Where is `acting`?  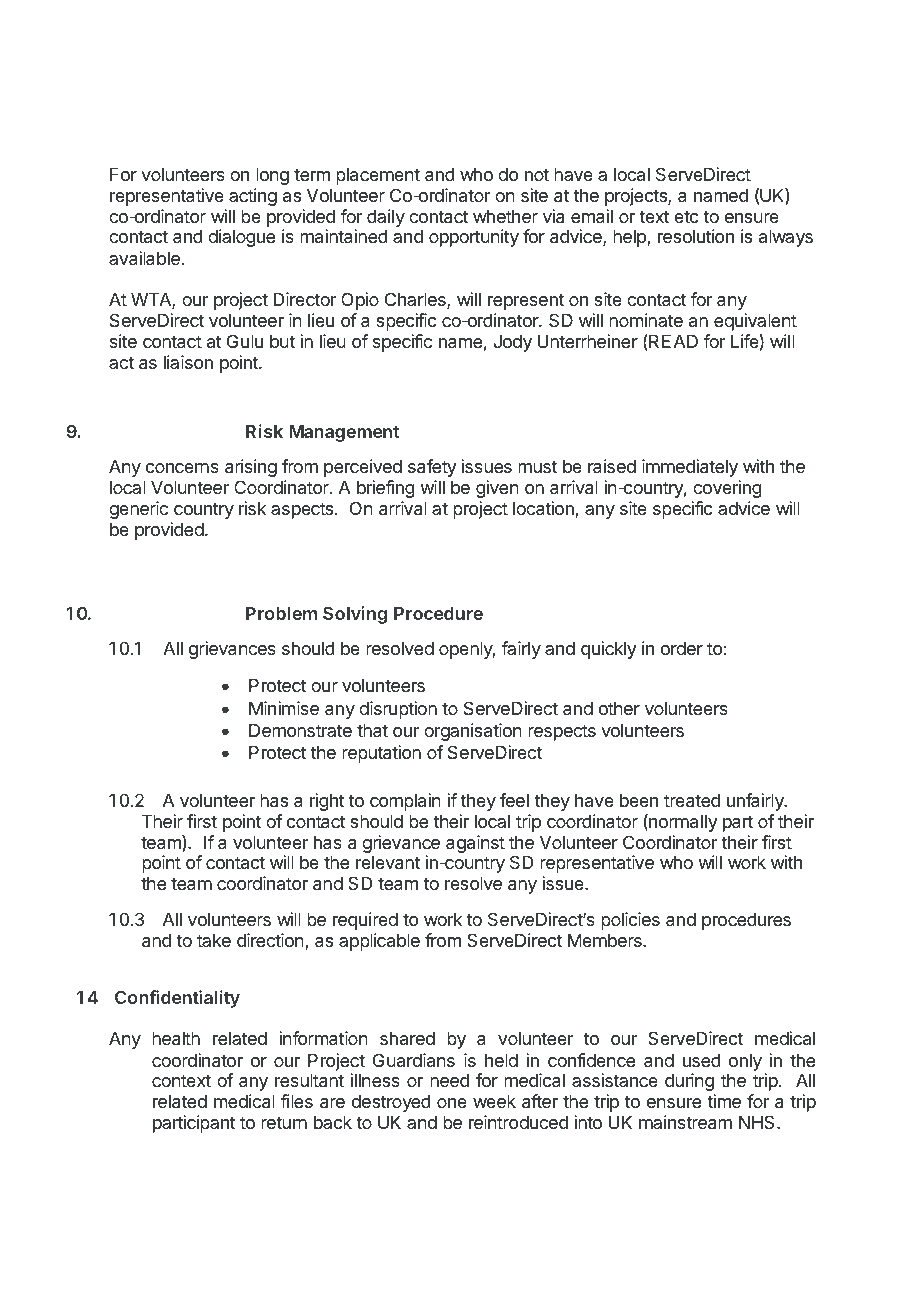
acting is located at coordinates (253, 197).
